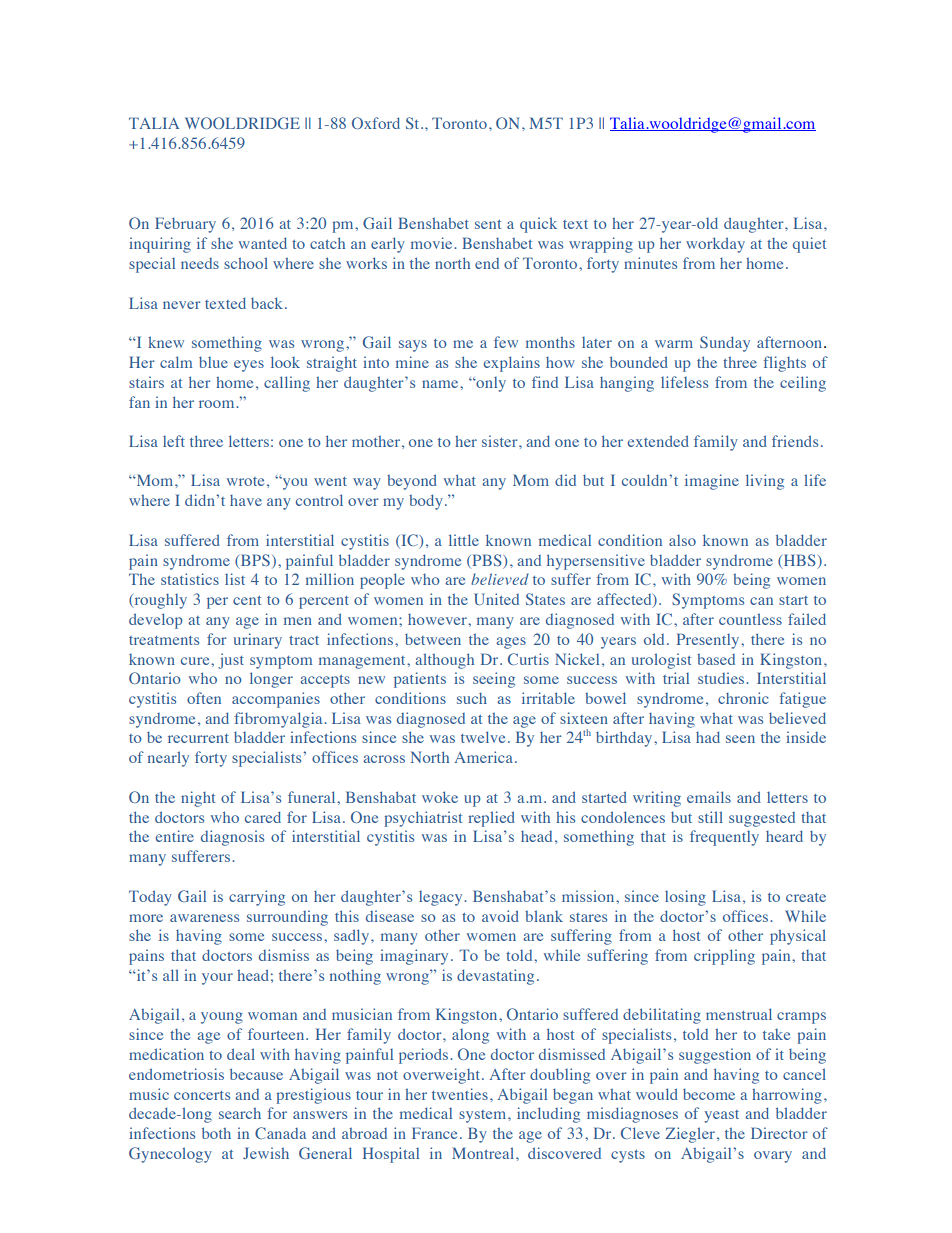 This screenshot has width=952, height=1233. I want to click on replied, so click(491, 819).
